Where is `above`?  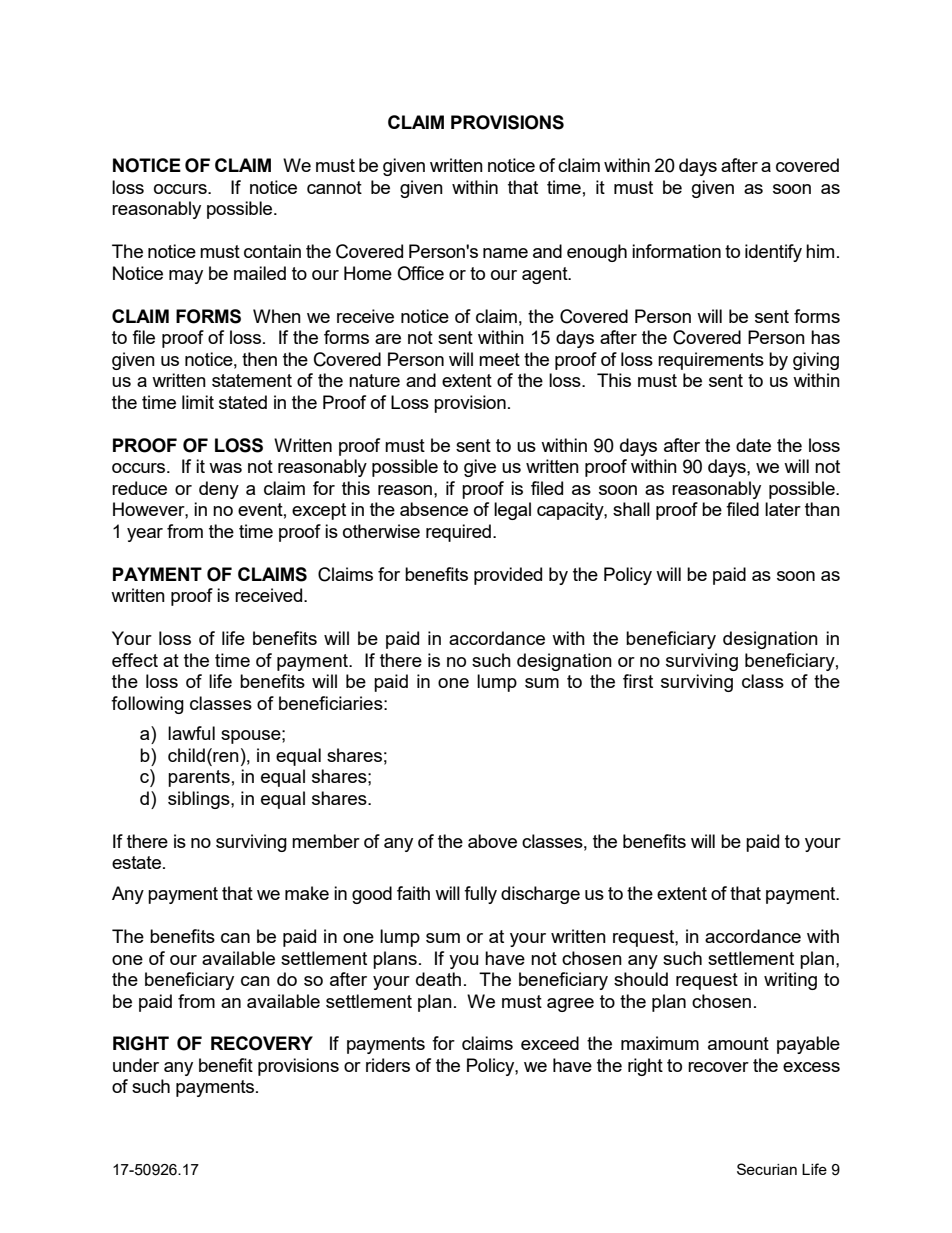
above is located at coordinates (492, 841).
